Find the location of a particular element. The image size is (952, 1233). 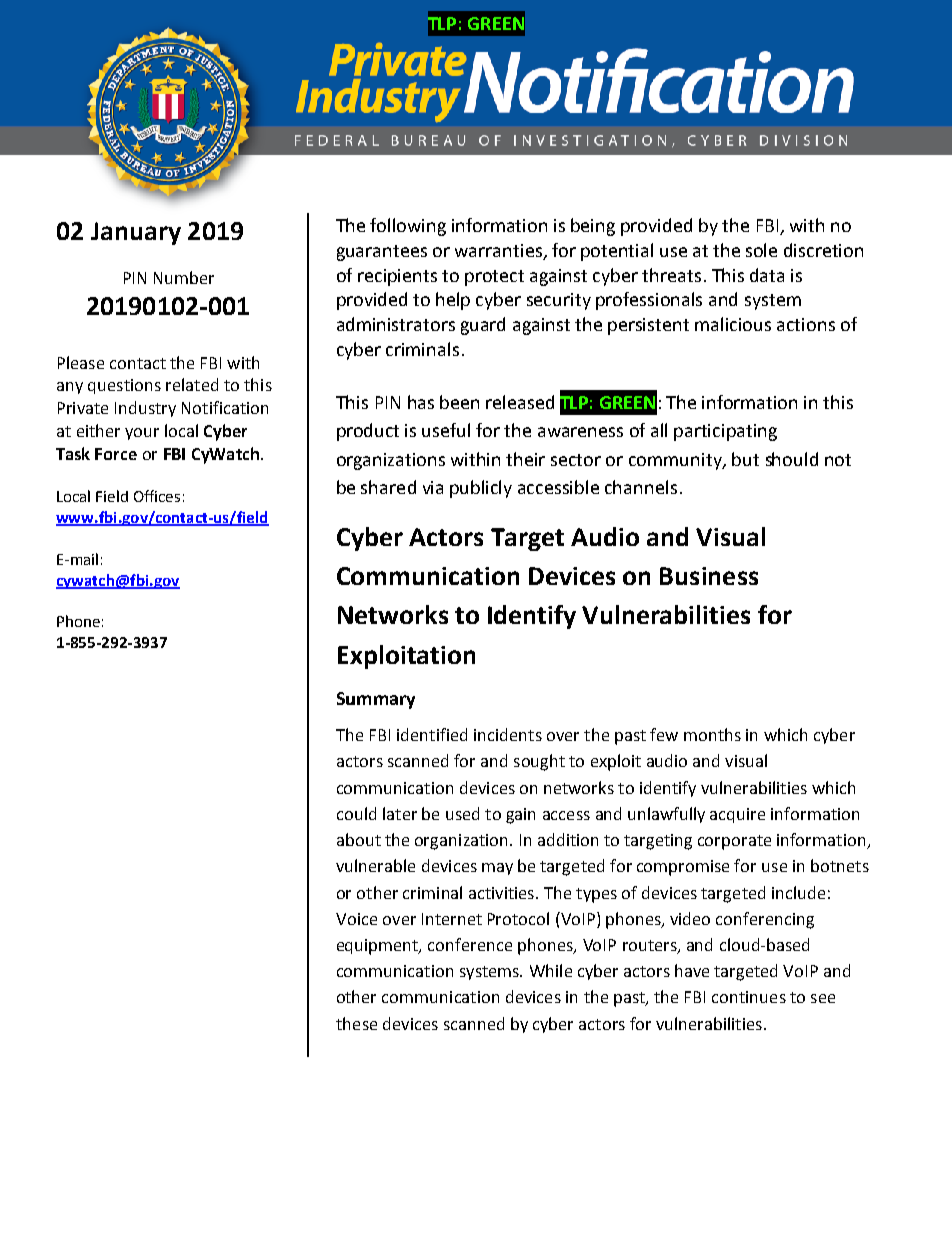

but is located at coordinates (745, 459).
